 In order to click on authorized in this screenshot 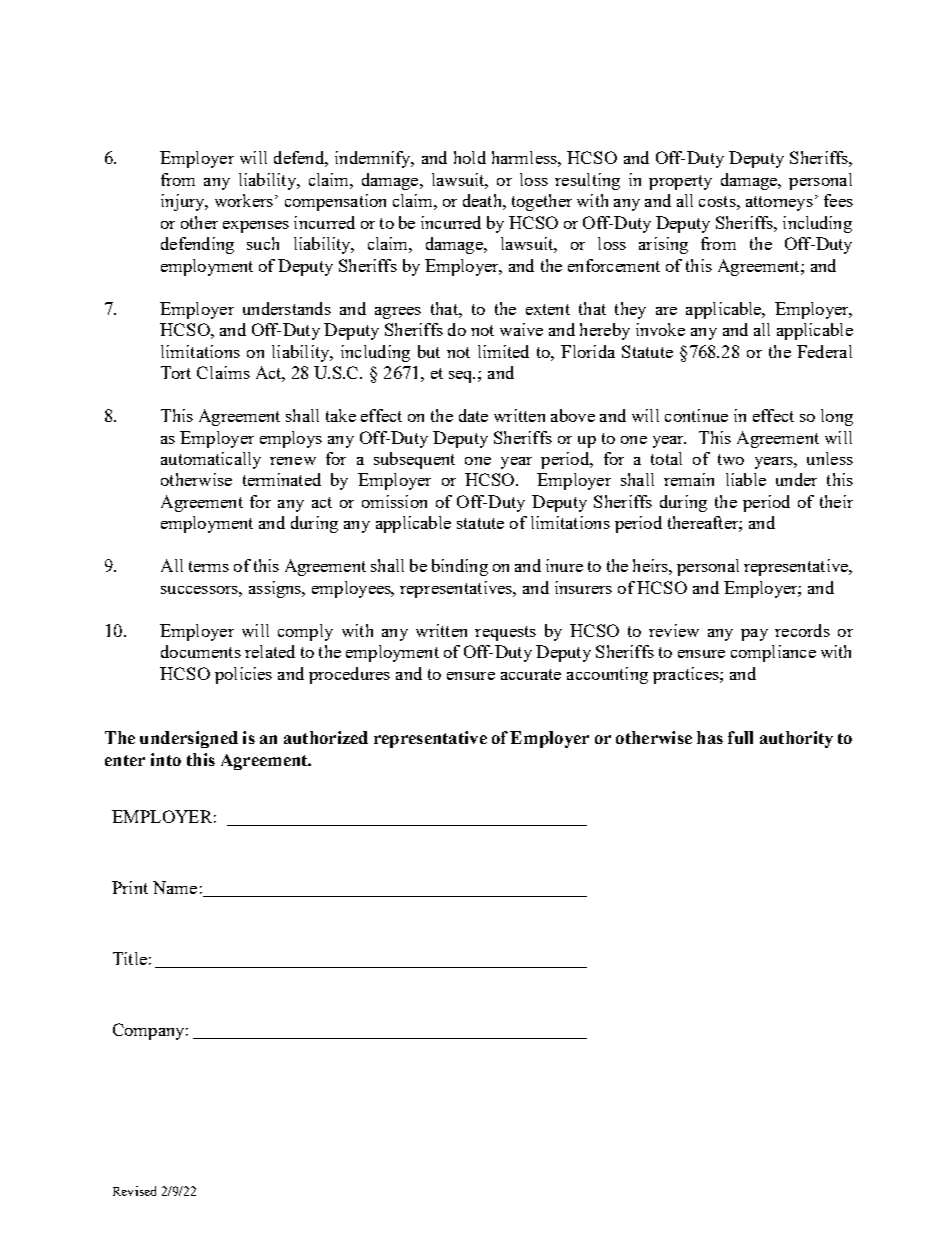, I will do `click(326, 737)`.
